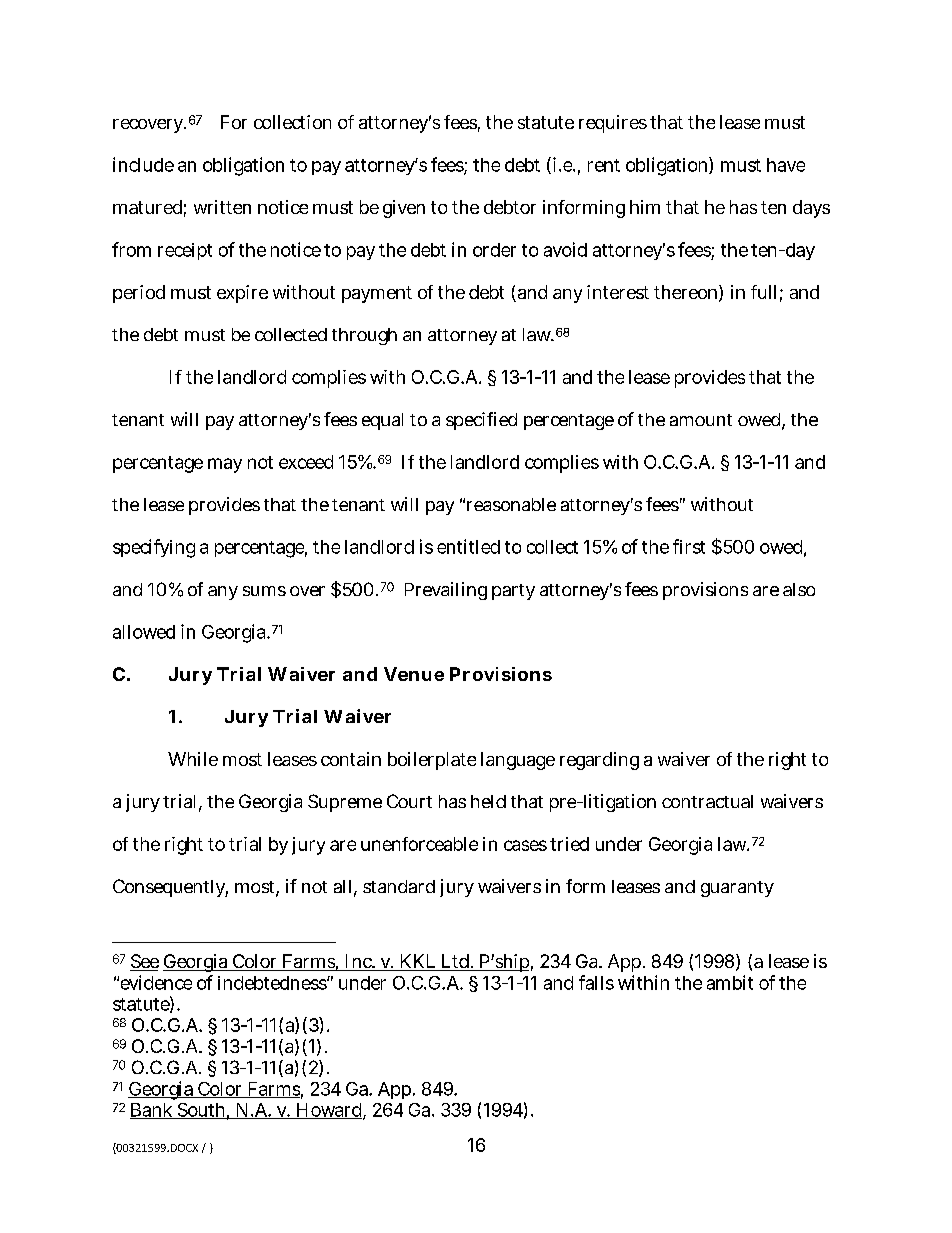 The height and width of the image is (1233, 952). Describe the element at coordinates (143, 164) in the image. I see `include` at that location.
